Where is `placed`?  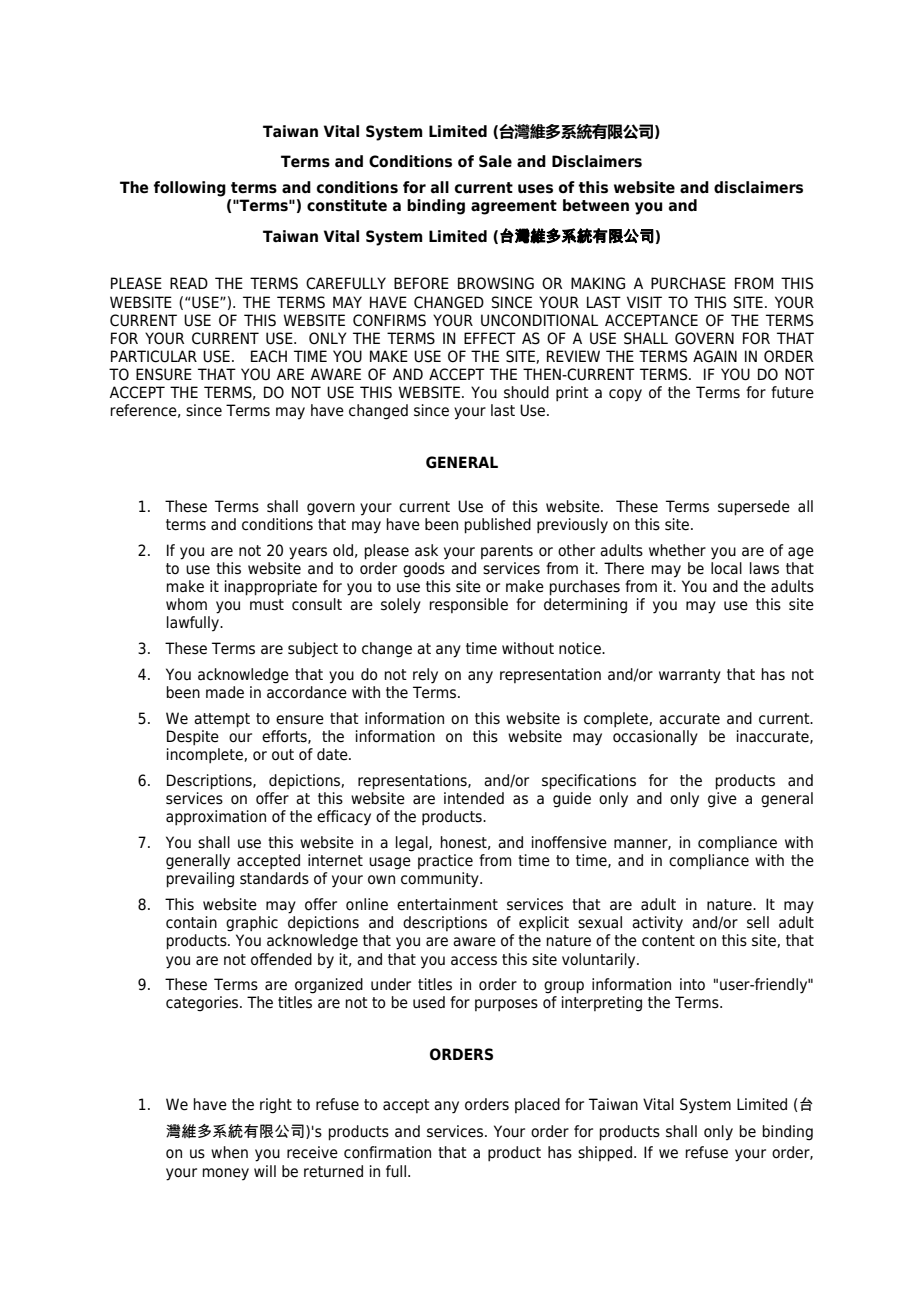 placed is located at coordinates (537, 1105).
